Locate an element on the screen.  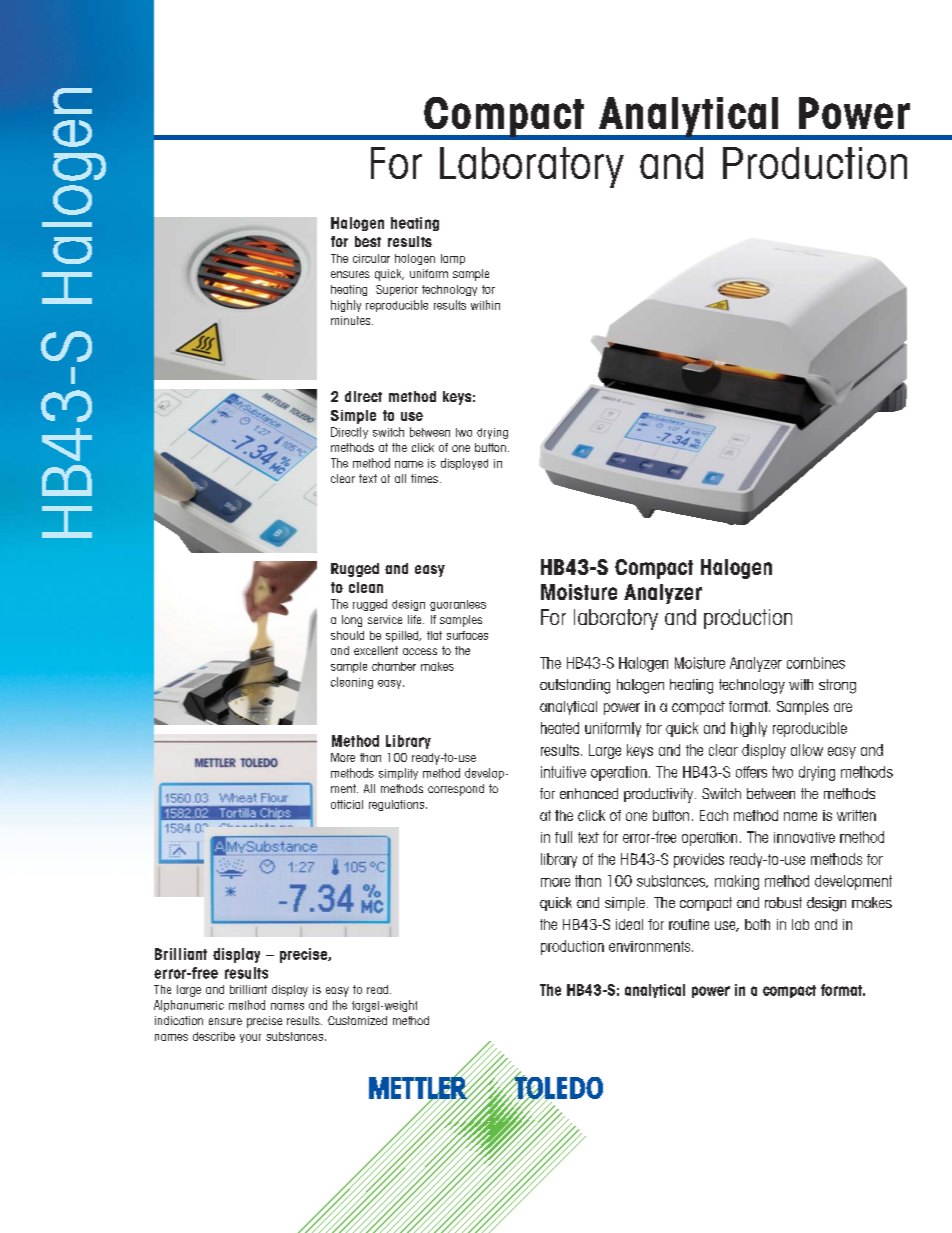
Superior is located at coordinates (397, 290).
